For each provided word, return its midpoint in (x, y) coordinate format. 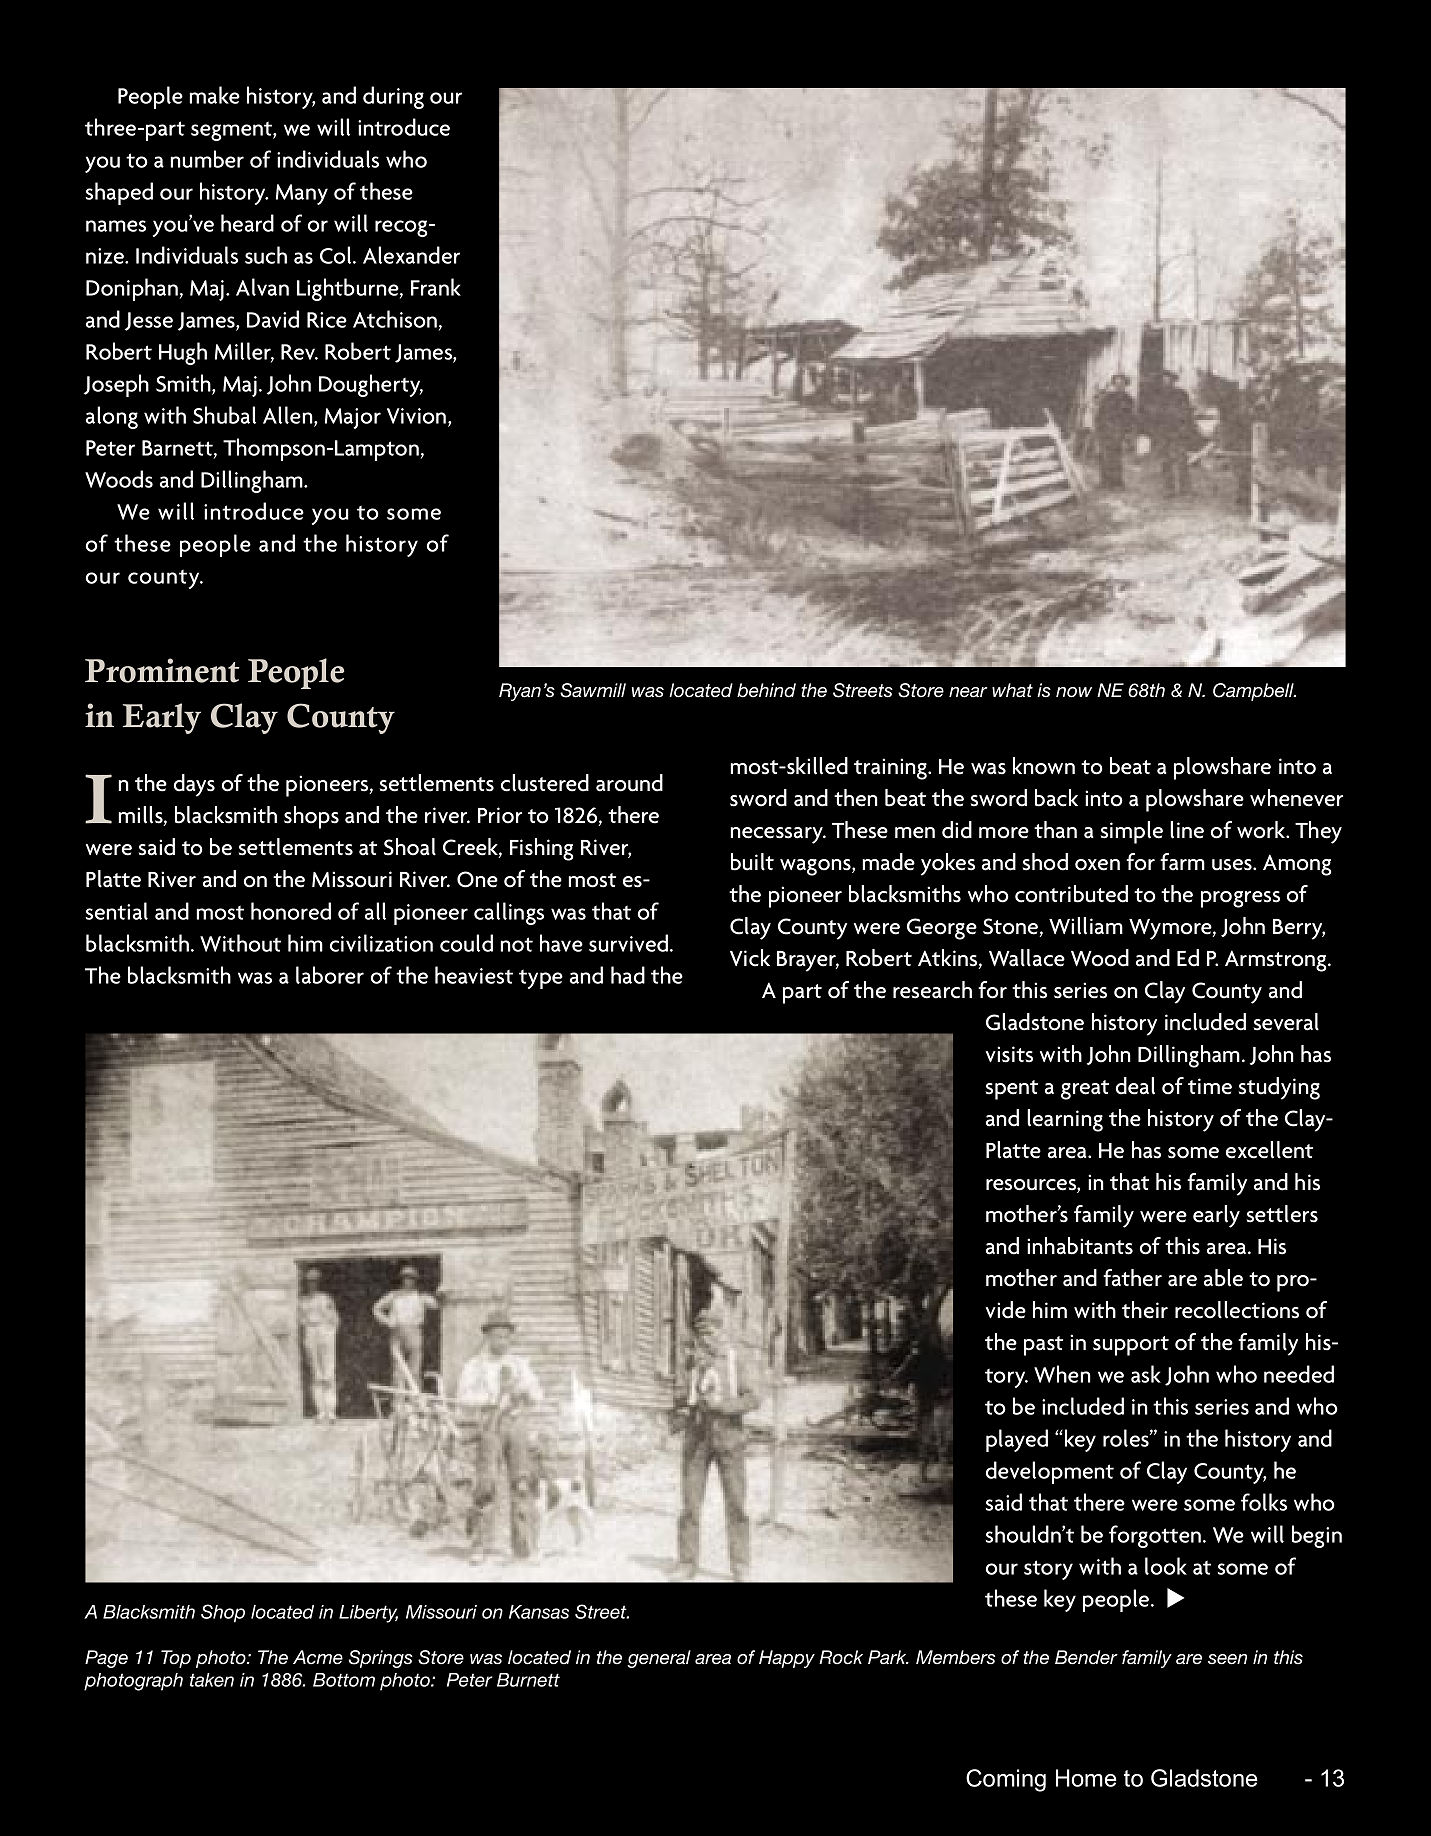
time (1210, 1086)
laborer (330, 975)
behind (766, 690)
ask (1146, 1374)
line (1187, 830)
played (1017, 1440)
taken (212, 1680)
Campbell (1254, 692)
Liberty (368, 1614)
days (194, 785)
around (629, 783)
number (207, 159)
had (628, 975)
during (393, 97)
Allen (289, 416)
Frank (436, 287)
